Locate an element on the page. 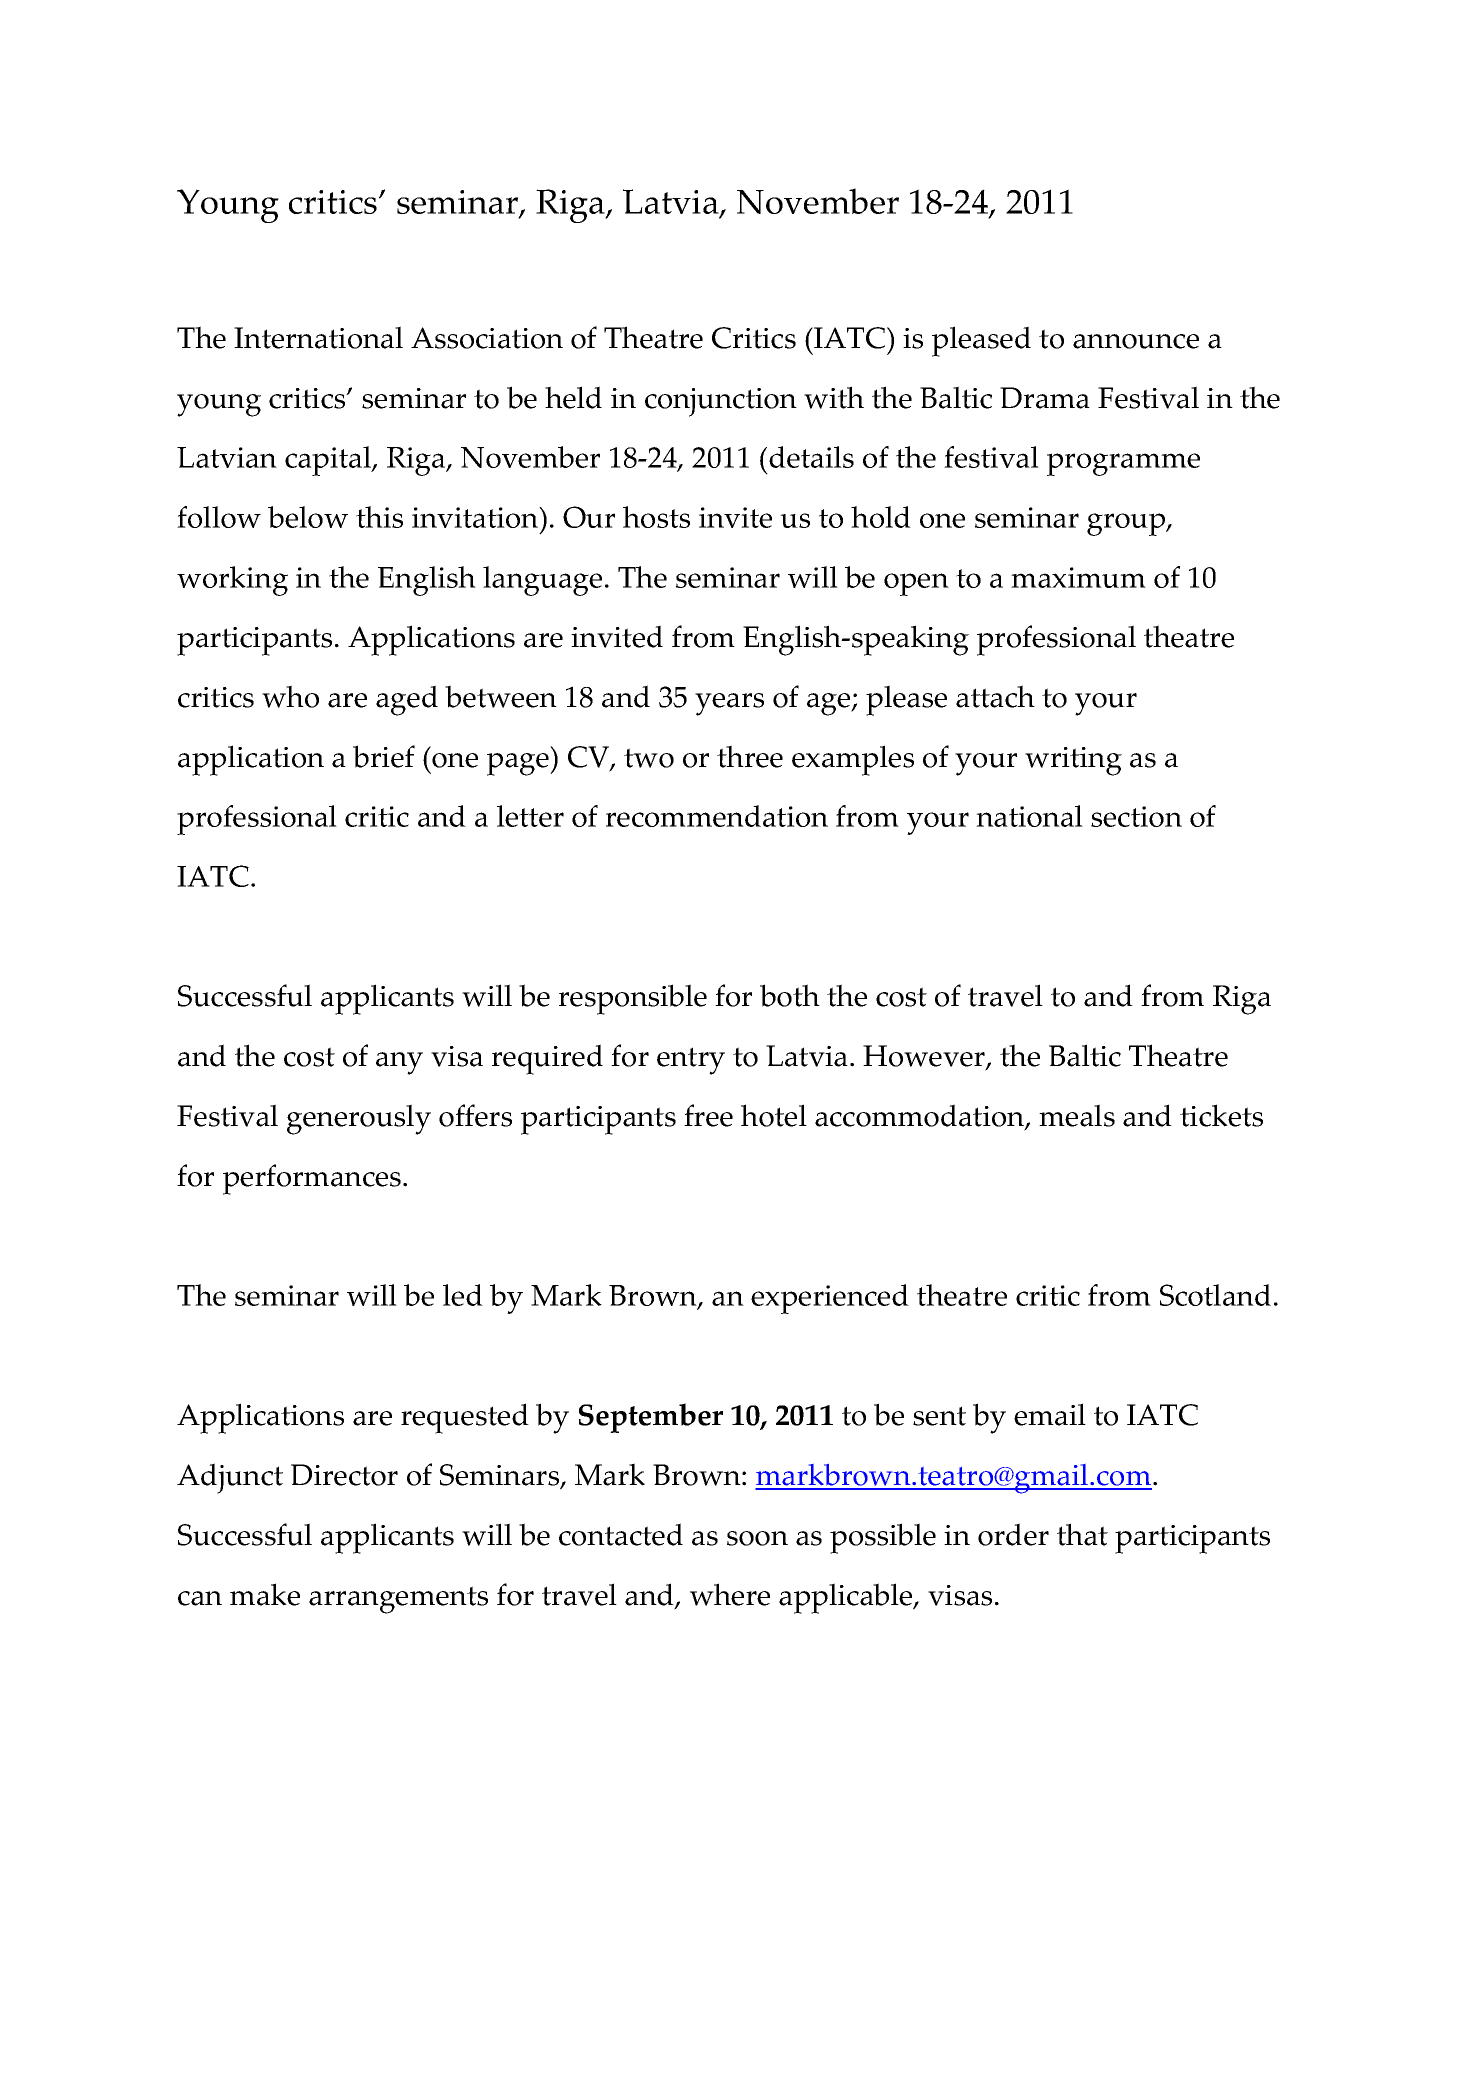 Image resolution: width=1467 pixels, height=2075 pixels. both is located at coordinates (790, 995).
